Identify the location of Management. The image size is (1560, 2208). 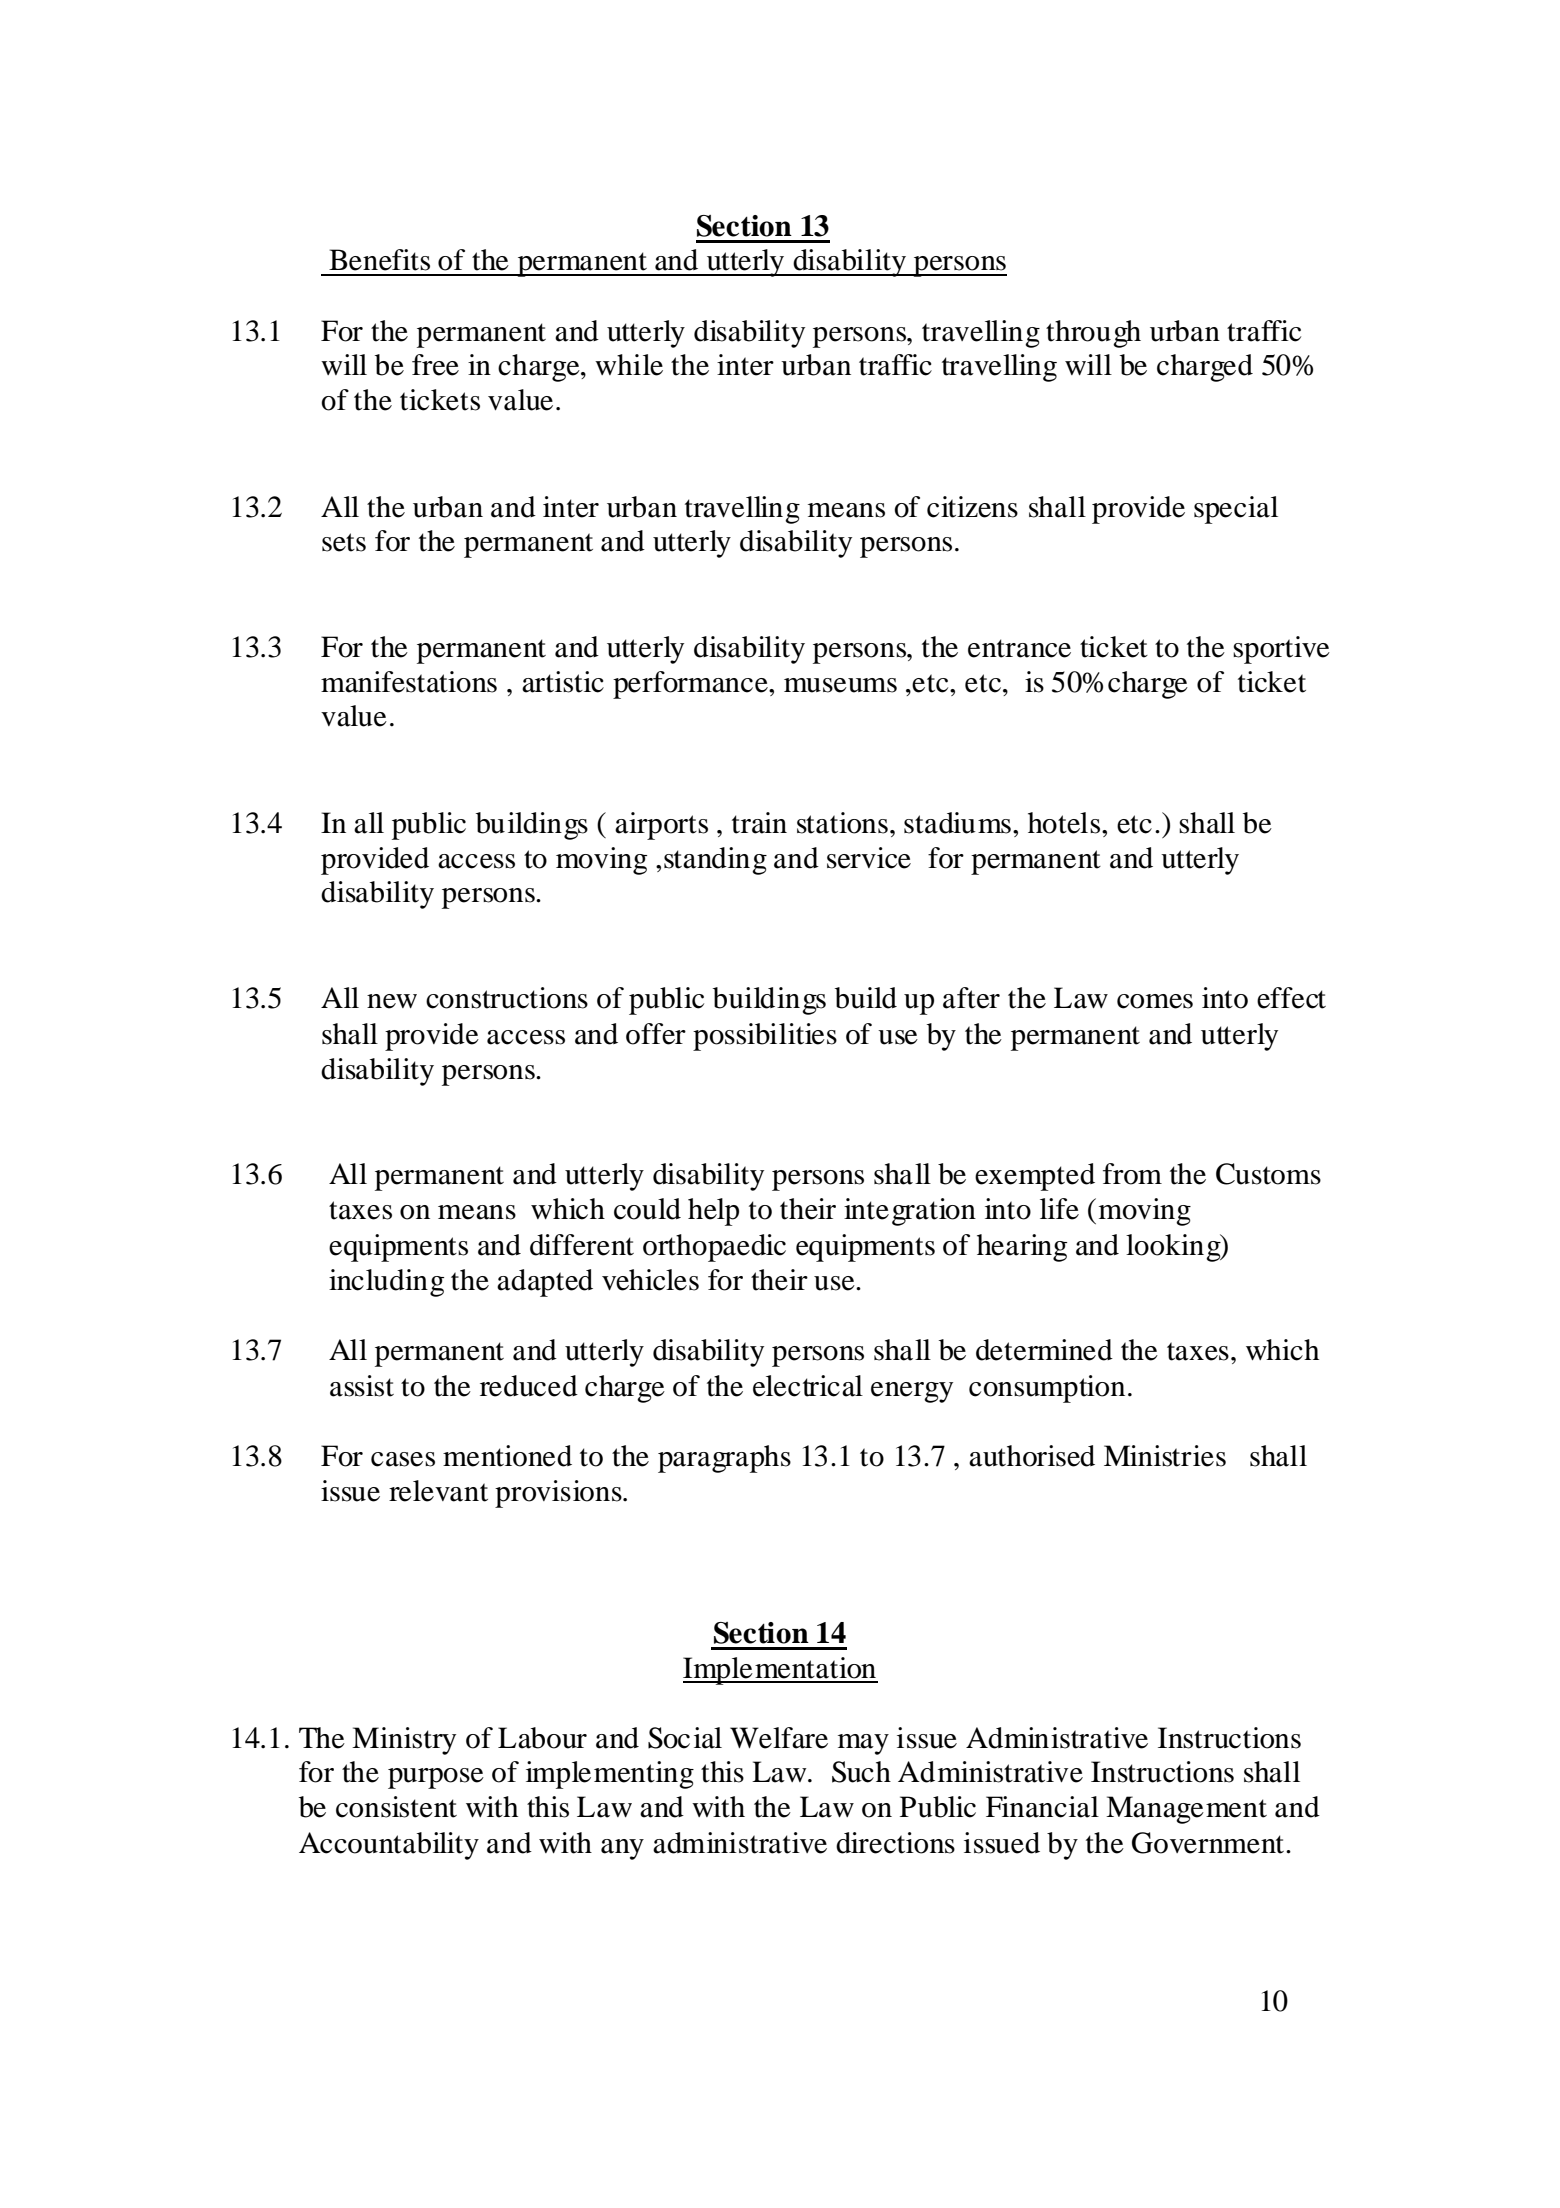
(1186, 1810).
